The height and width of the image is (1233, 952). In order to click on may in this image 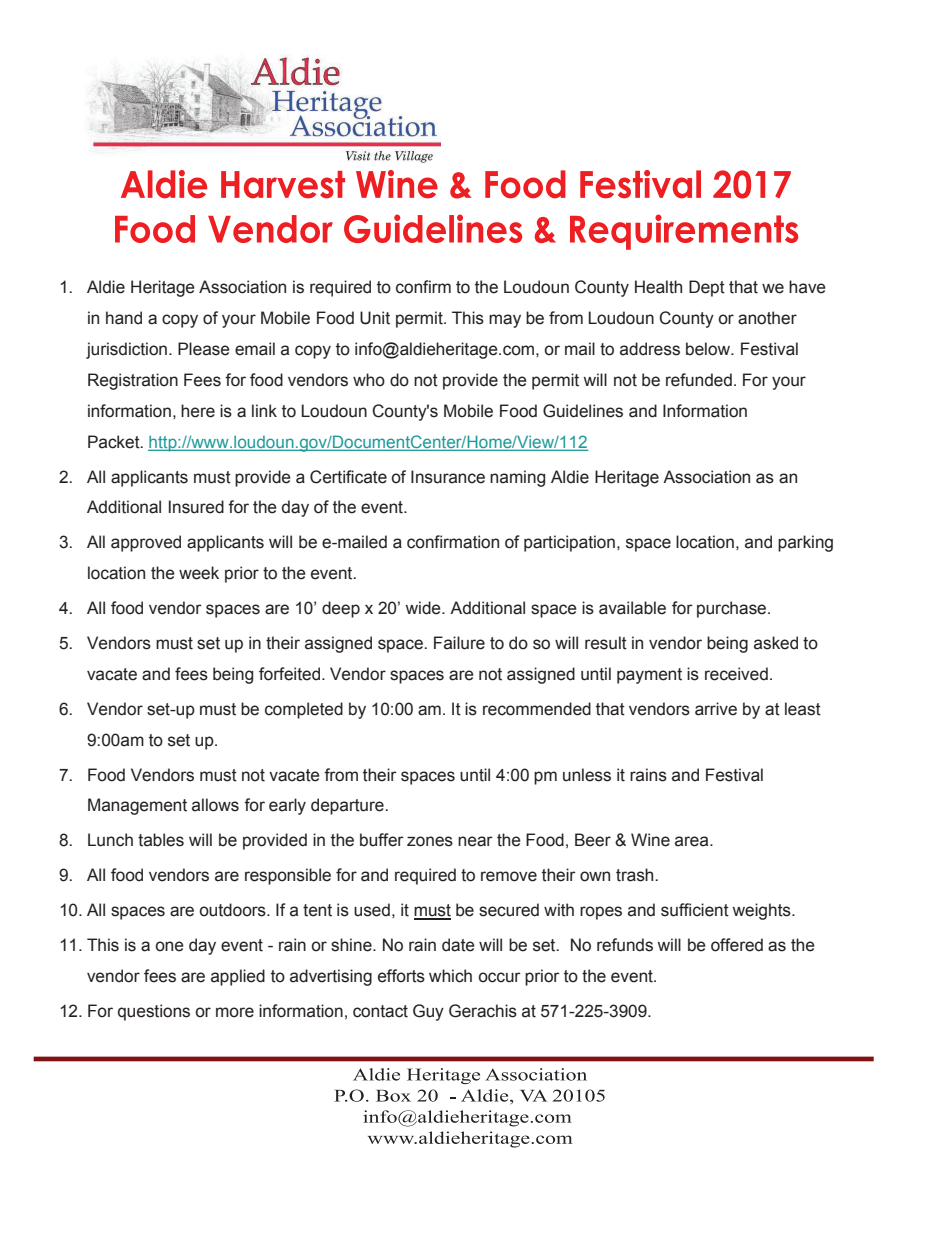, I will do `click(505, 321)`.
